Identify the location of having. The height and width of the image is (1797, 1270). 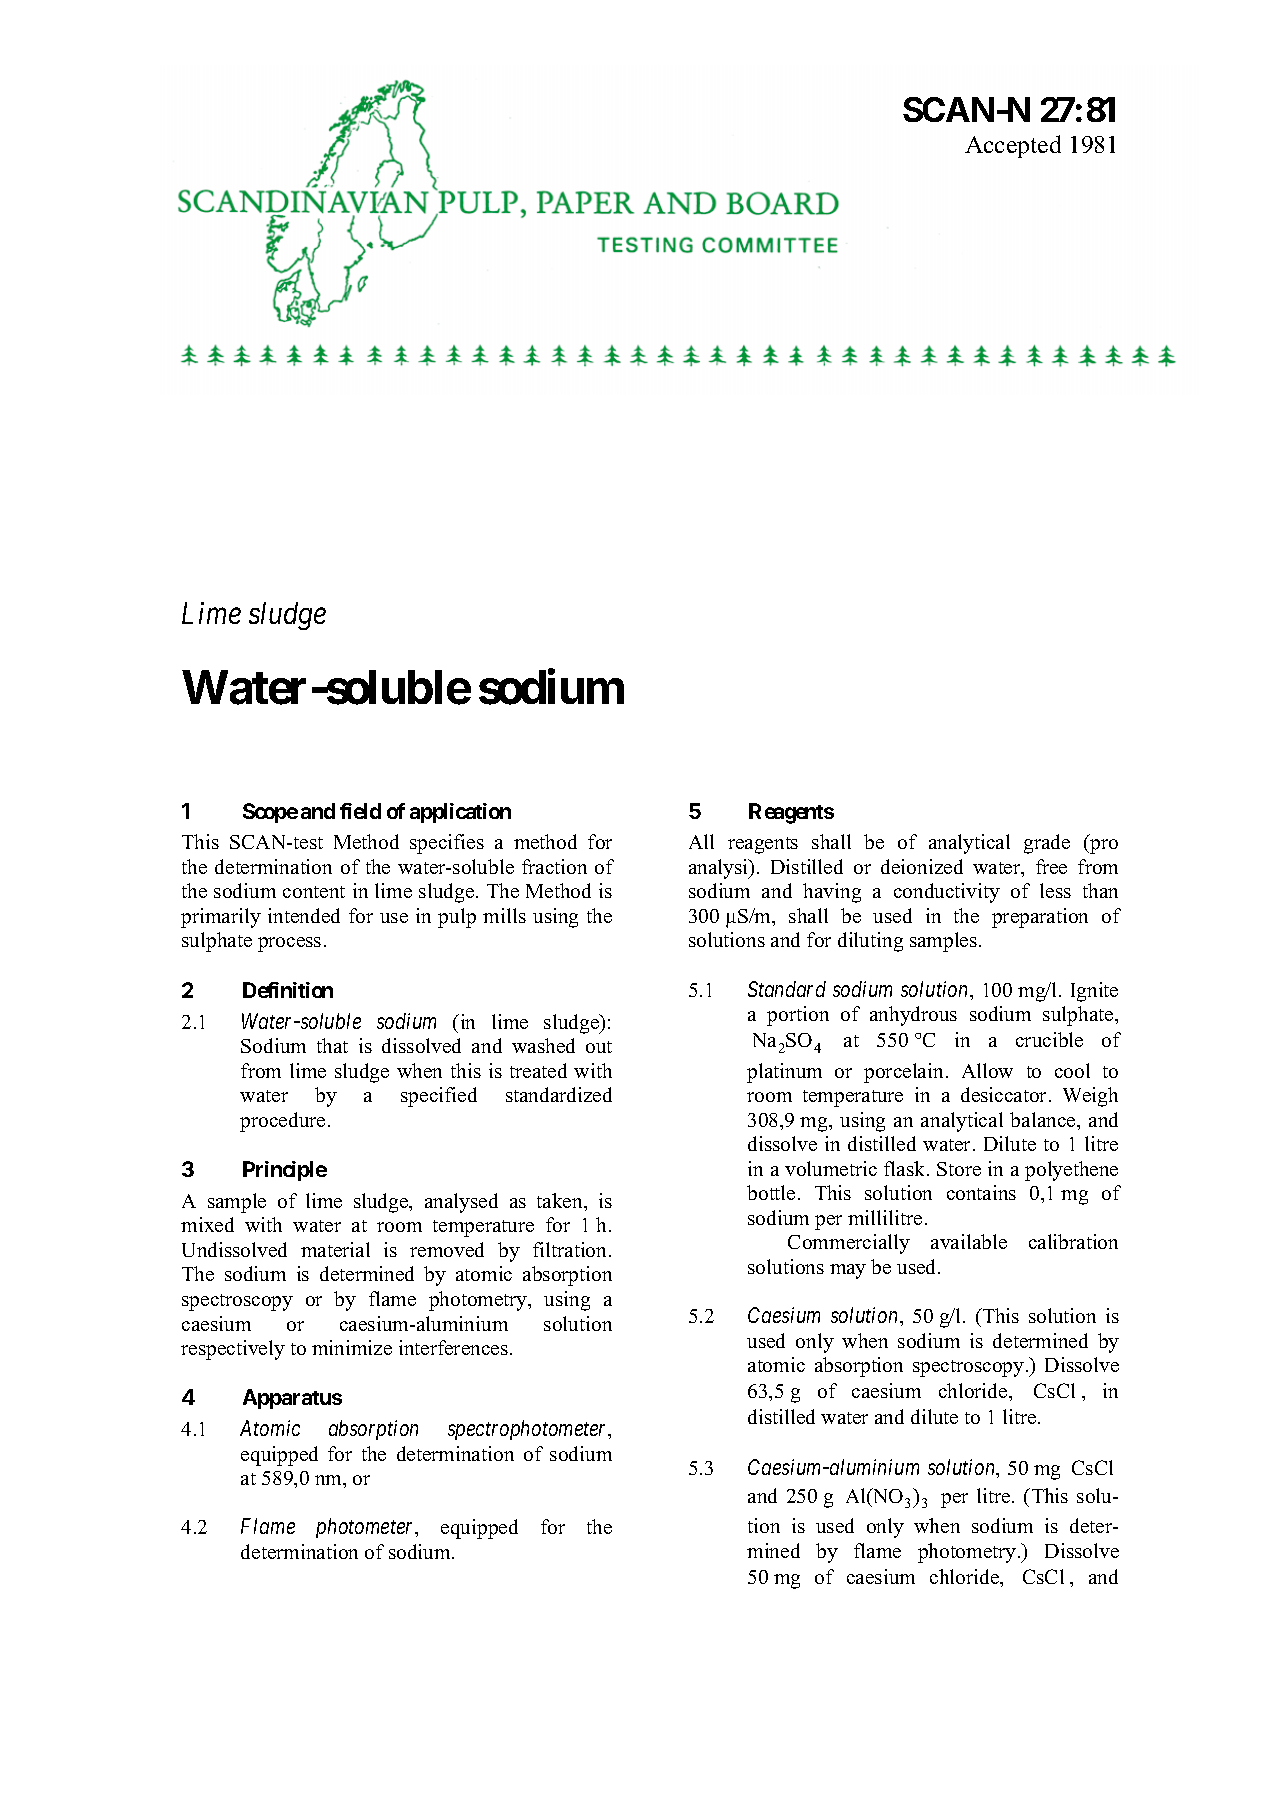
(832, 893).
